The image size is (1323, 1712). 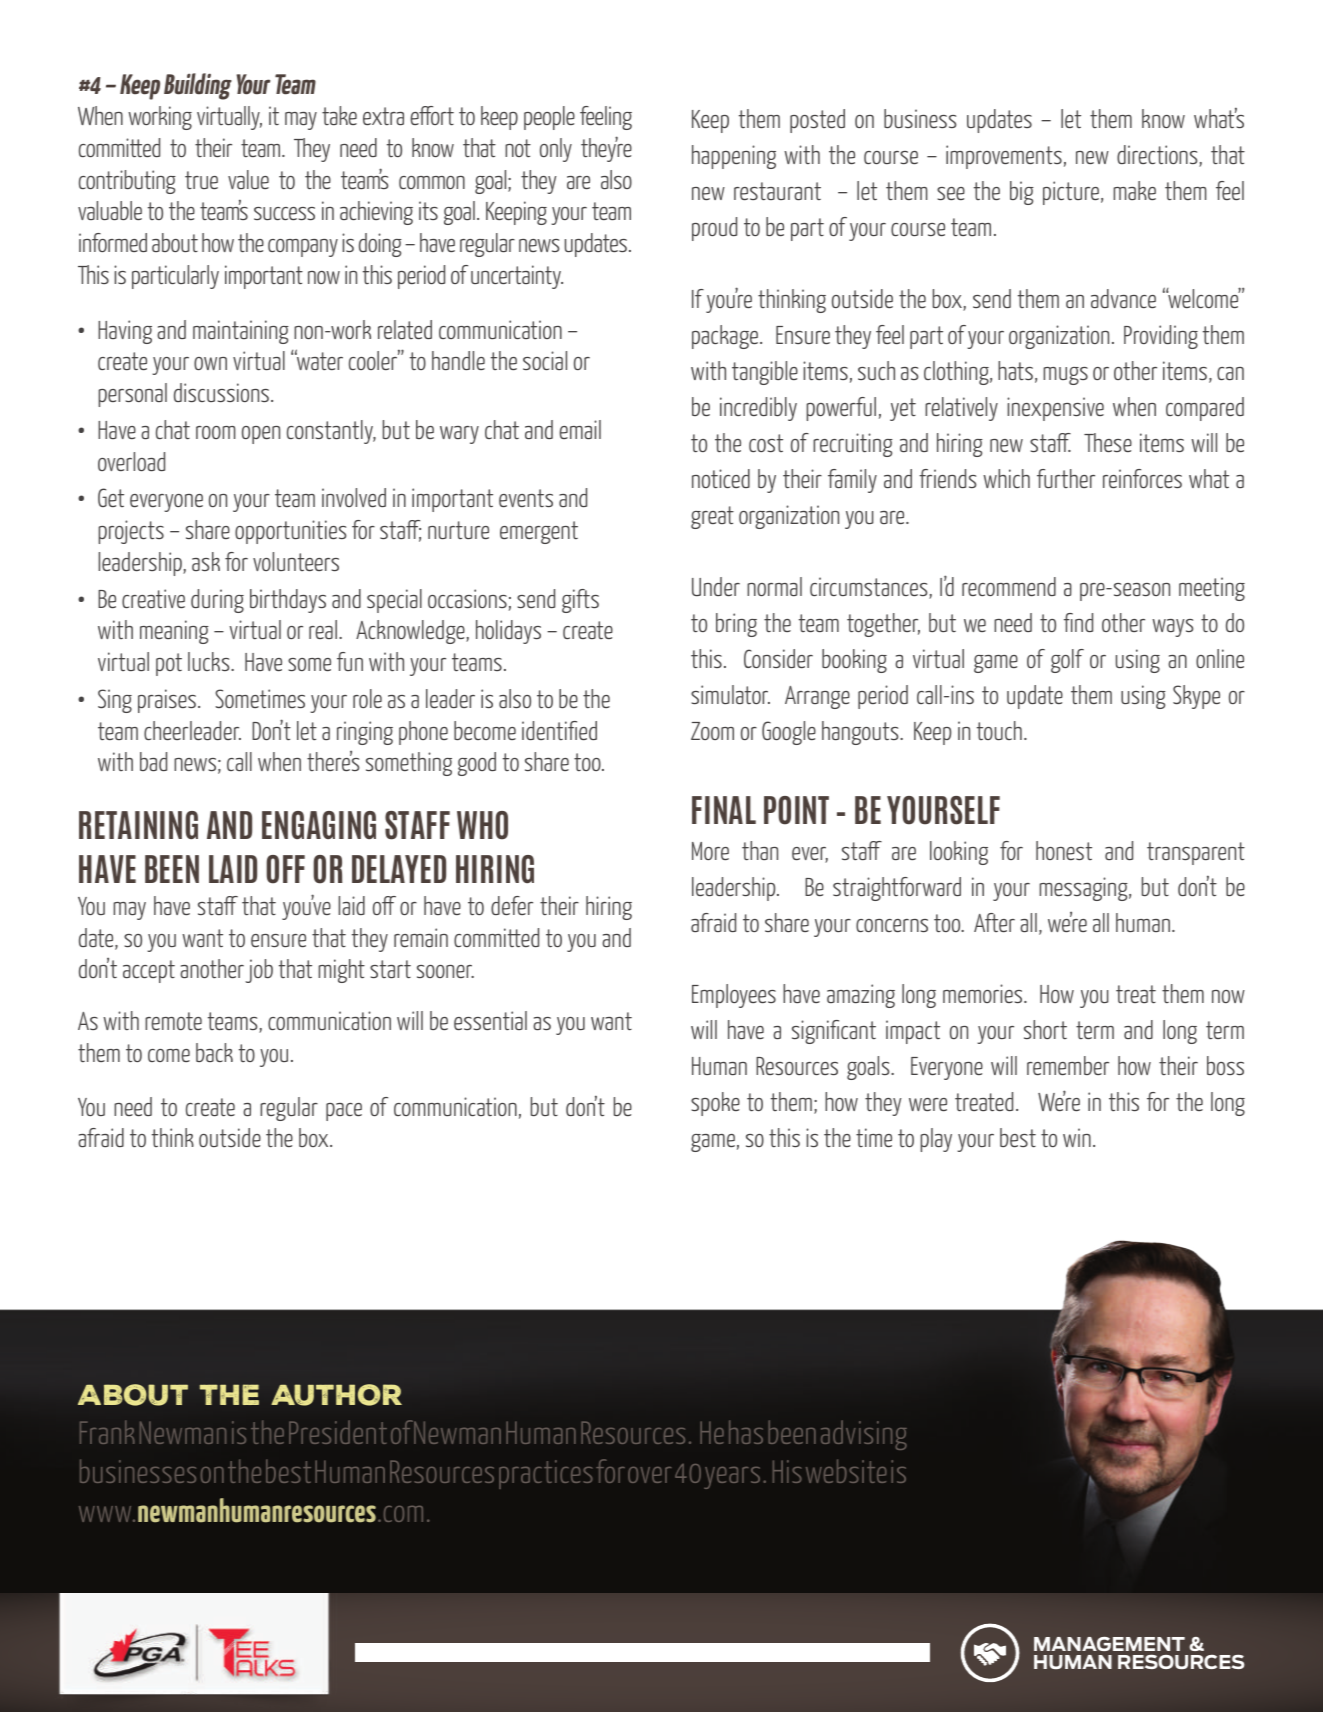 What do you see at coordinates (338, 1432) in the screenshot?
I see `President` at bounding box center [338, 1432].
